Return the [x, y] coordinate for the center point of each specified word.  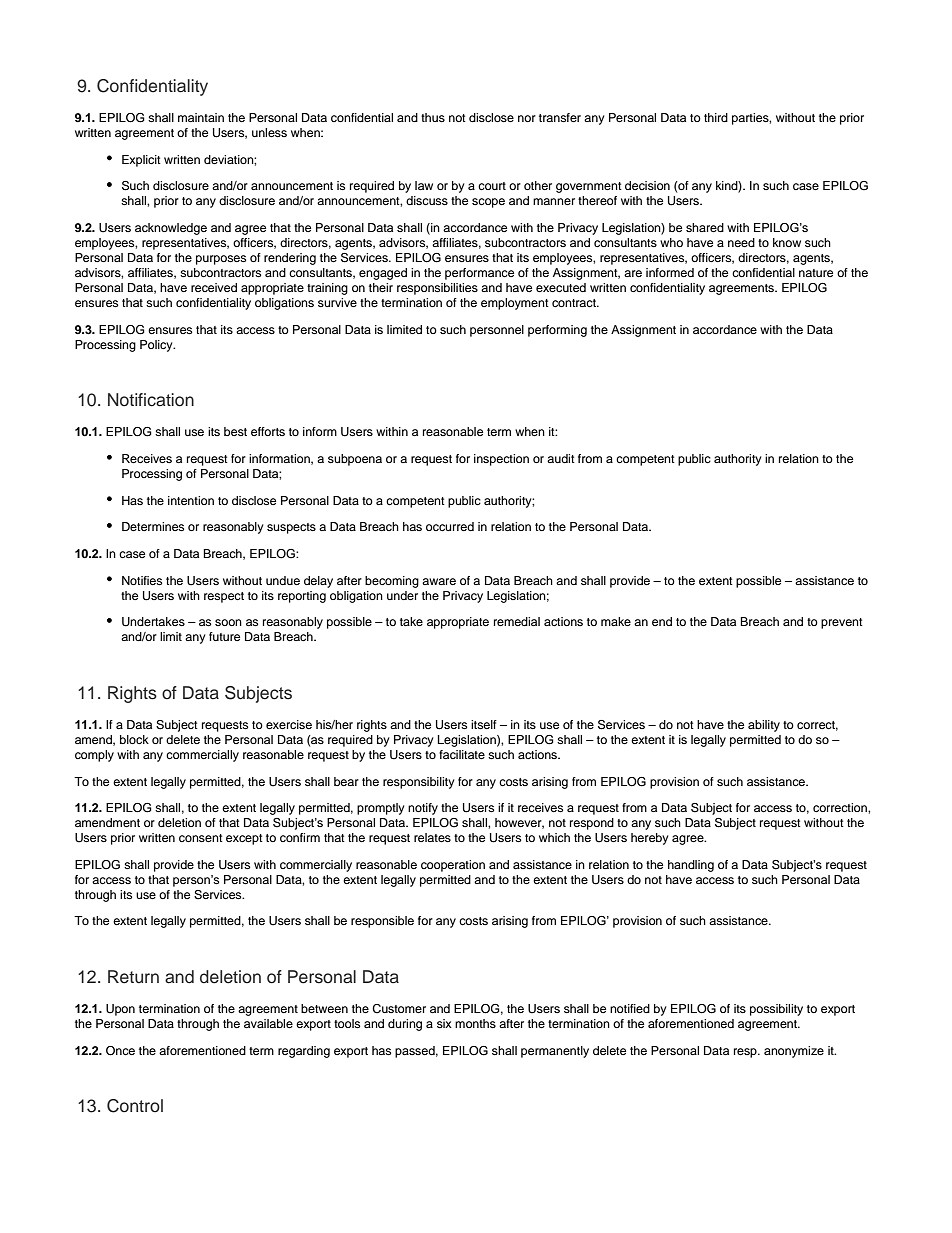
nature [816, 273]
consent [201, 838]
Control [135, 1106]
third [716, 117]
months [475, 1023]
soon [228, 622]
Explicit [141, 161]
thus [433, 117]
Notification [151, 400]
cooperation [453, 866]
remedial [517, 621]
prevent [842, 623]
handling [691, 866]
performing [557, 331]
